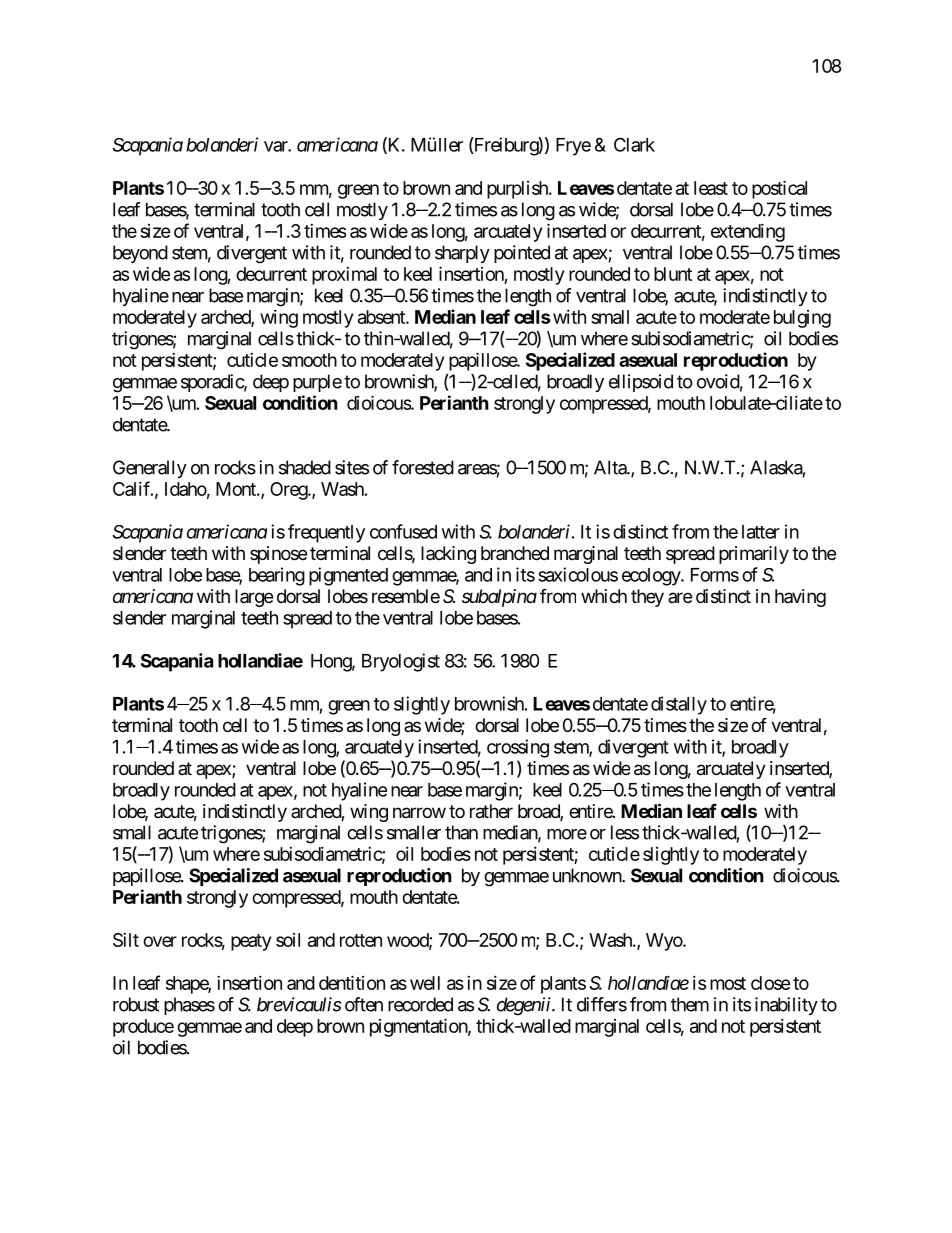 This image has width=952, height=1233. I want to click on Alta, so click(611, 467).
